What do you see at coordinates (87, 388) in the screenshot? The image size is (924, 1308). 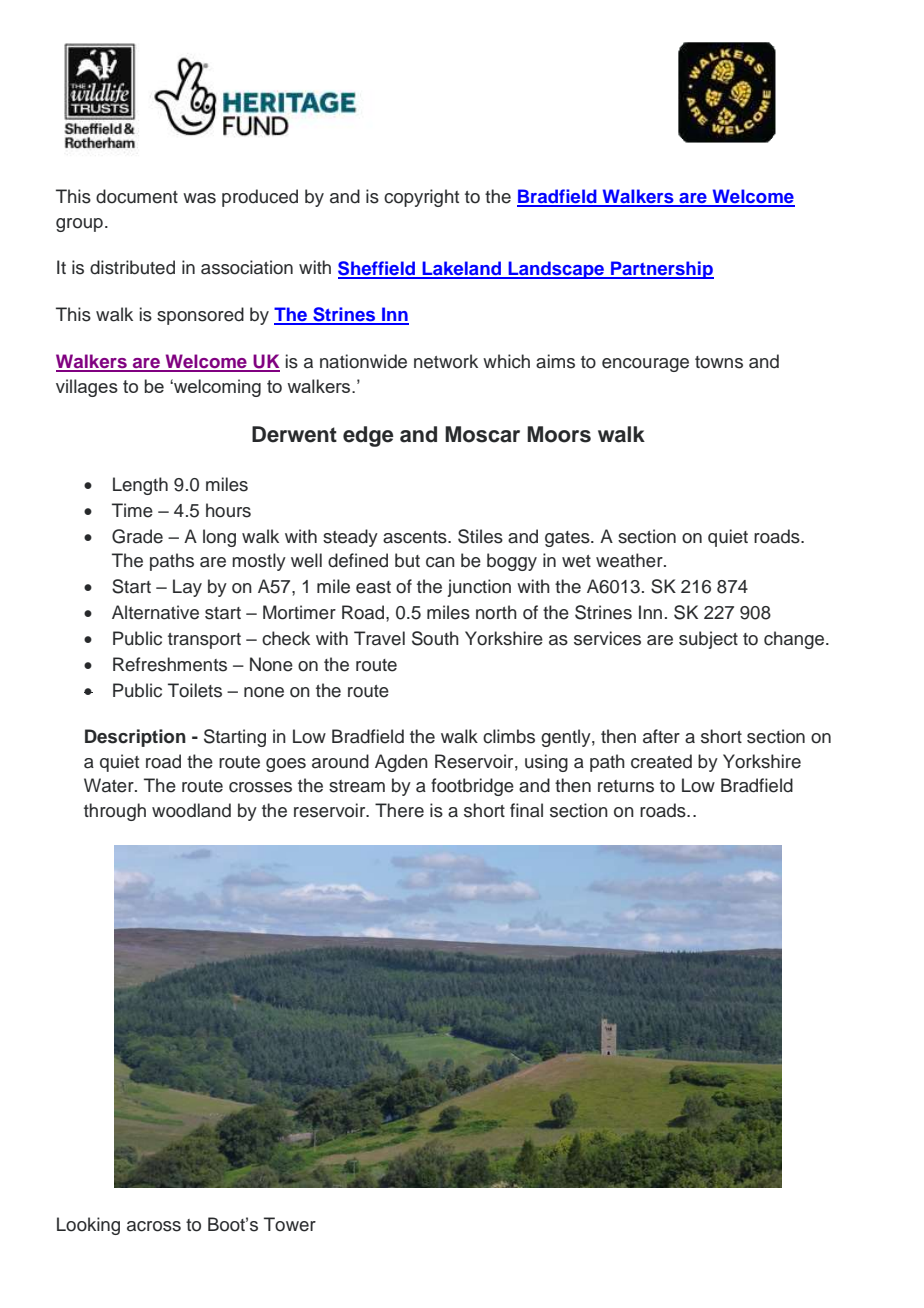 I see `villages` at bounding box center [87, 388].
